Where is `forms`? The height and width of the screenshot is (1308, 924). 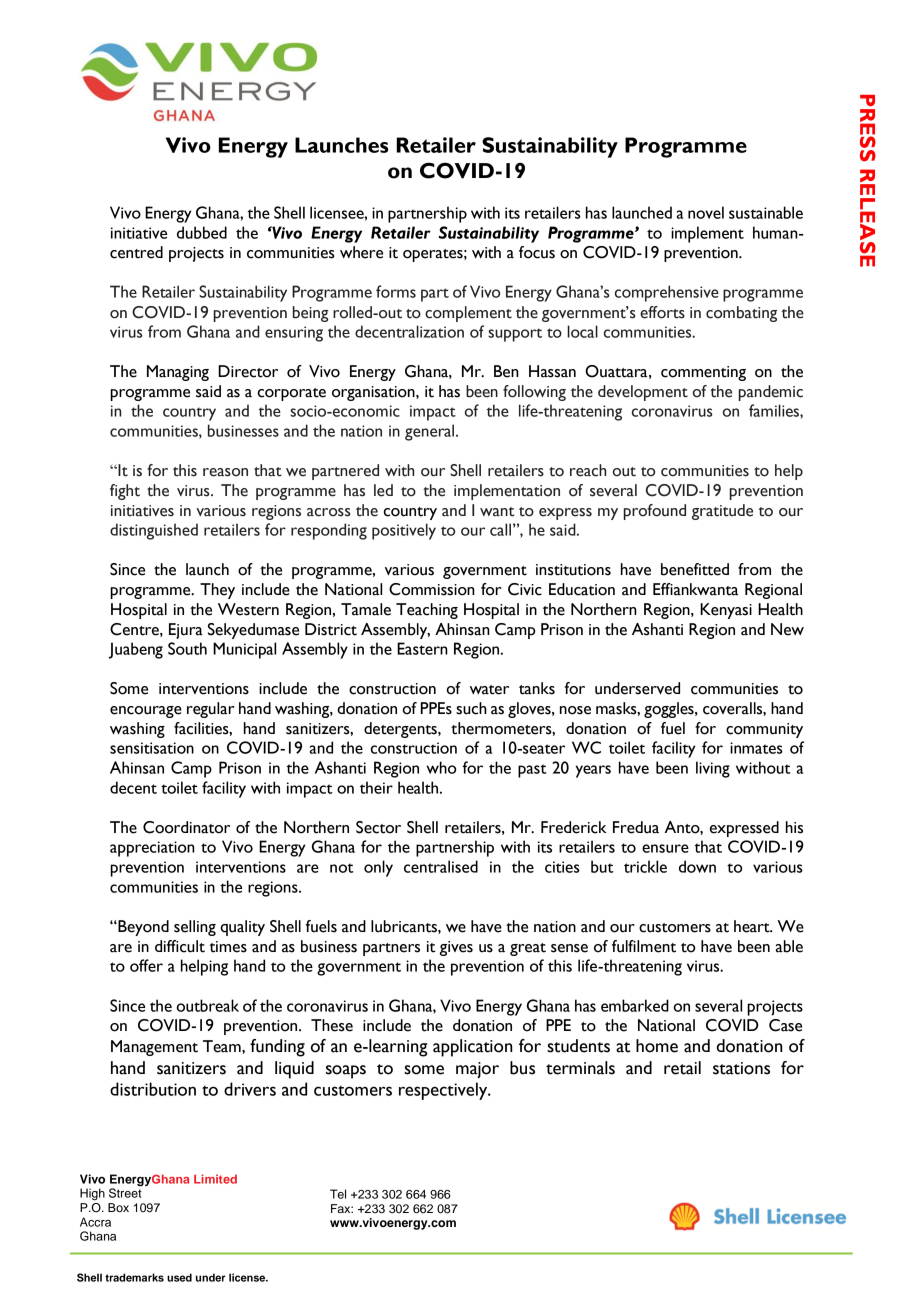 forms is located at coordinates (396, 291).
